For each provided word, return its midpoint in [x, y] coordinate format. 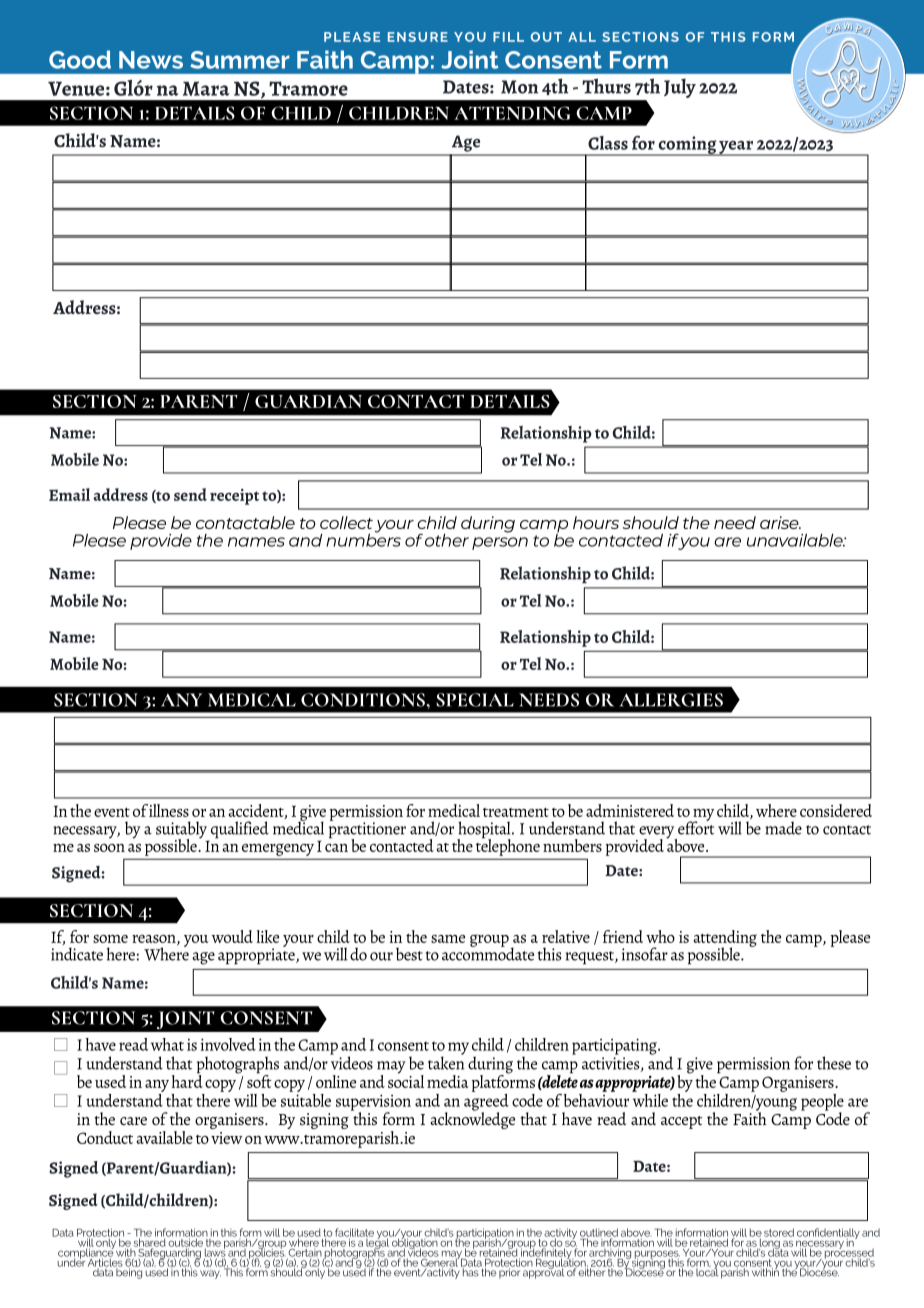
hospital [485, 831]
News [151, 60]
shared [151, 1242]
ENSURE [418, 37]
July [680, 88]
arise [780, 522]
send [190, 494]
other [447, 540]
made [783, 828]
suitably [181, 831]
